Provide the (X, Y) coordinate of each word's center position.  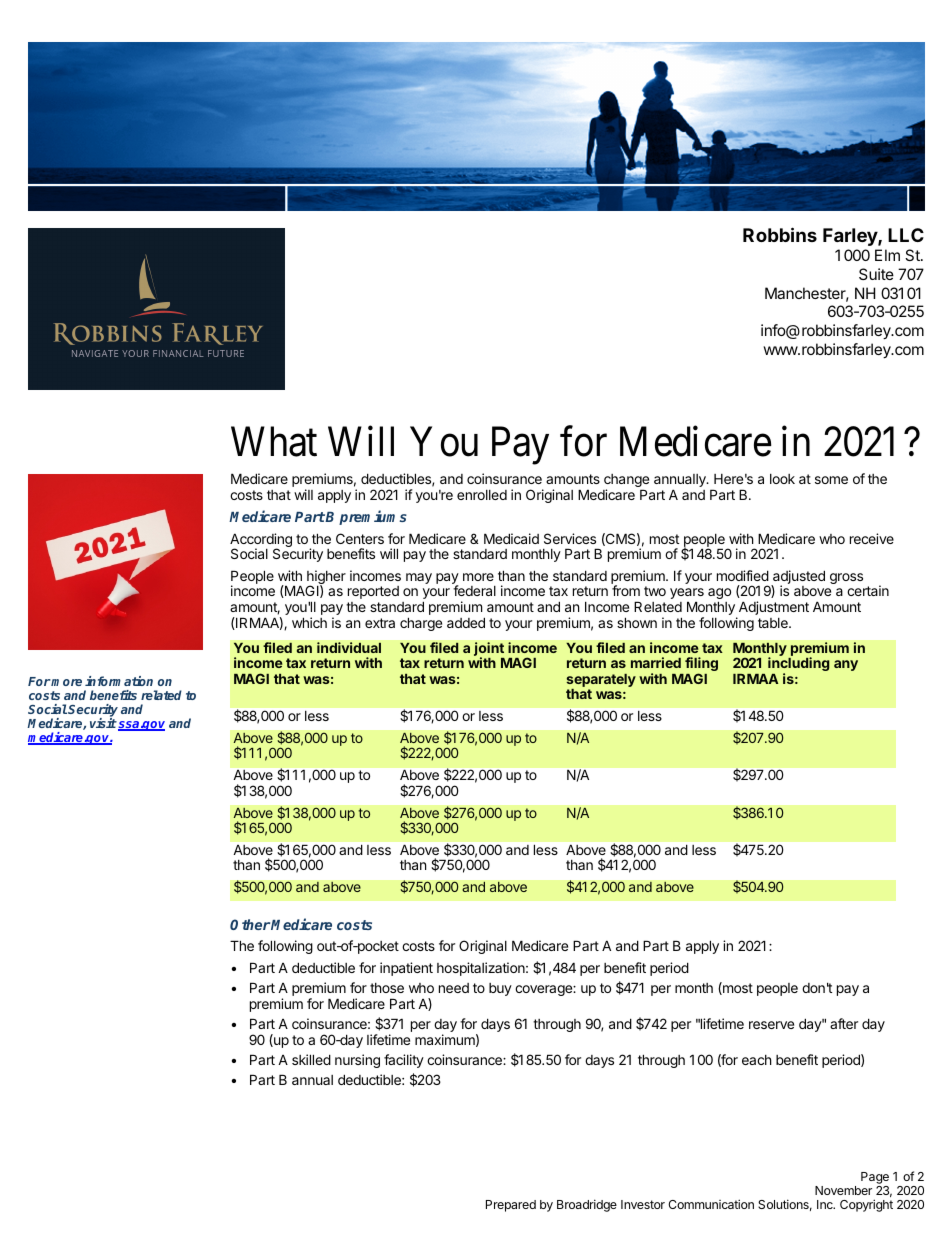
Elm (887, 255)
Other (250, 924)
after (844, 1023)
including (798, 665)
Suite (876, 274)
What (274, 441)
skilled (311, 1059)
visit (103, 723)
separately (601, 682)
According (261, 541)
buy (500, 989)
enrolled (482, 495)
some (831, 480)
